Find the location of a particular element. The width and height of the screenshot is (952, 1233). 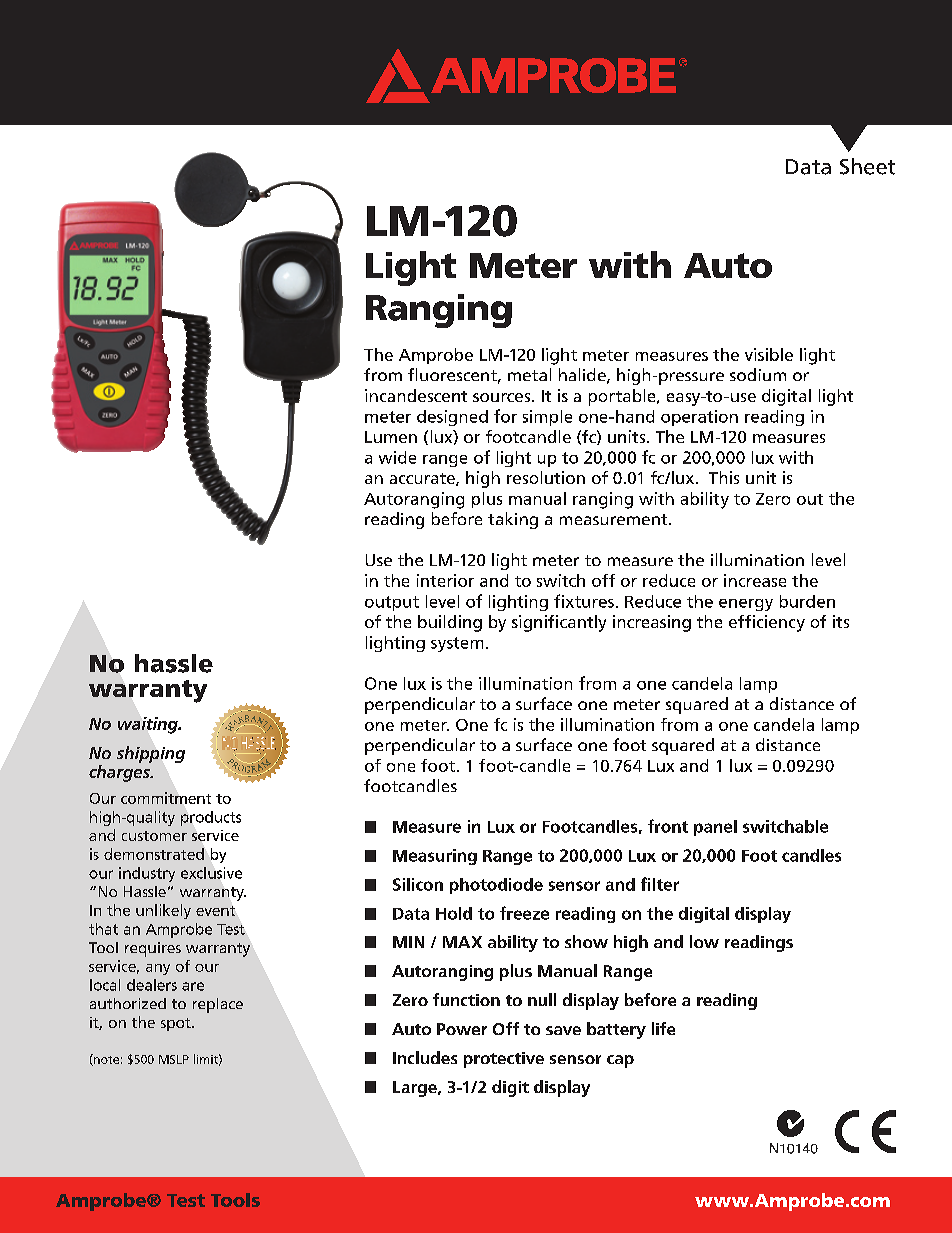

resolution is located at coordinates (546, 477).
